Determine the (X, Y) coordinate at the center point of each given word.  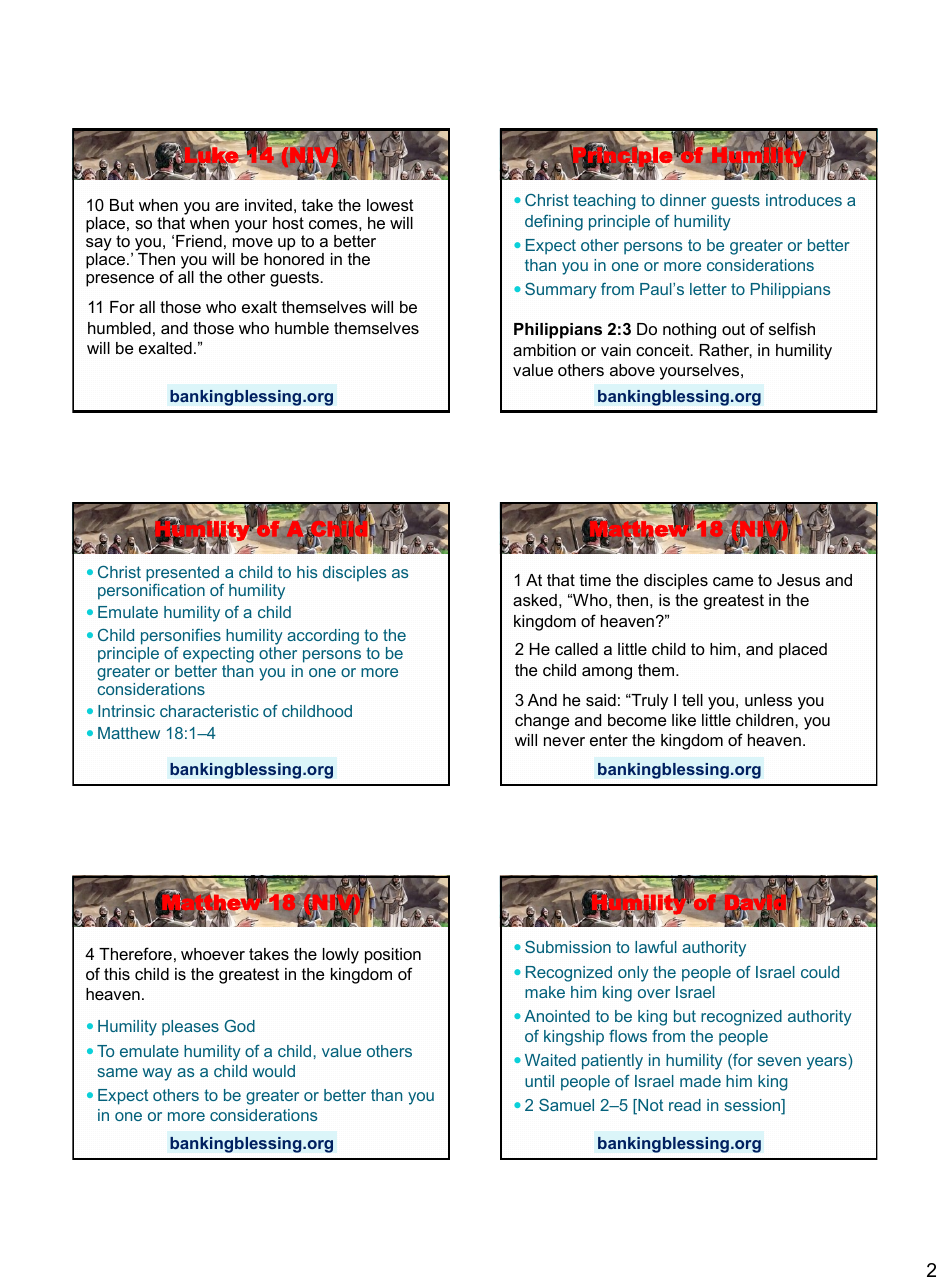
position (393, 956)
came (733, 582)
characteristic (209, 711)
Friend (199, 241)
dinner (683, 200)
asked (535, 600)
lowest (390, 205)
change (542, 722)
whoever (213, 954)
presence (120, 280)
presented (182, 574)
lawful (656, 946)
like (684, 720)
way (157, 1074)
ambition (544, 350)
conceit (664, 350)
